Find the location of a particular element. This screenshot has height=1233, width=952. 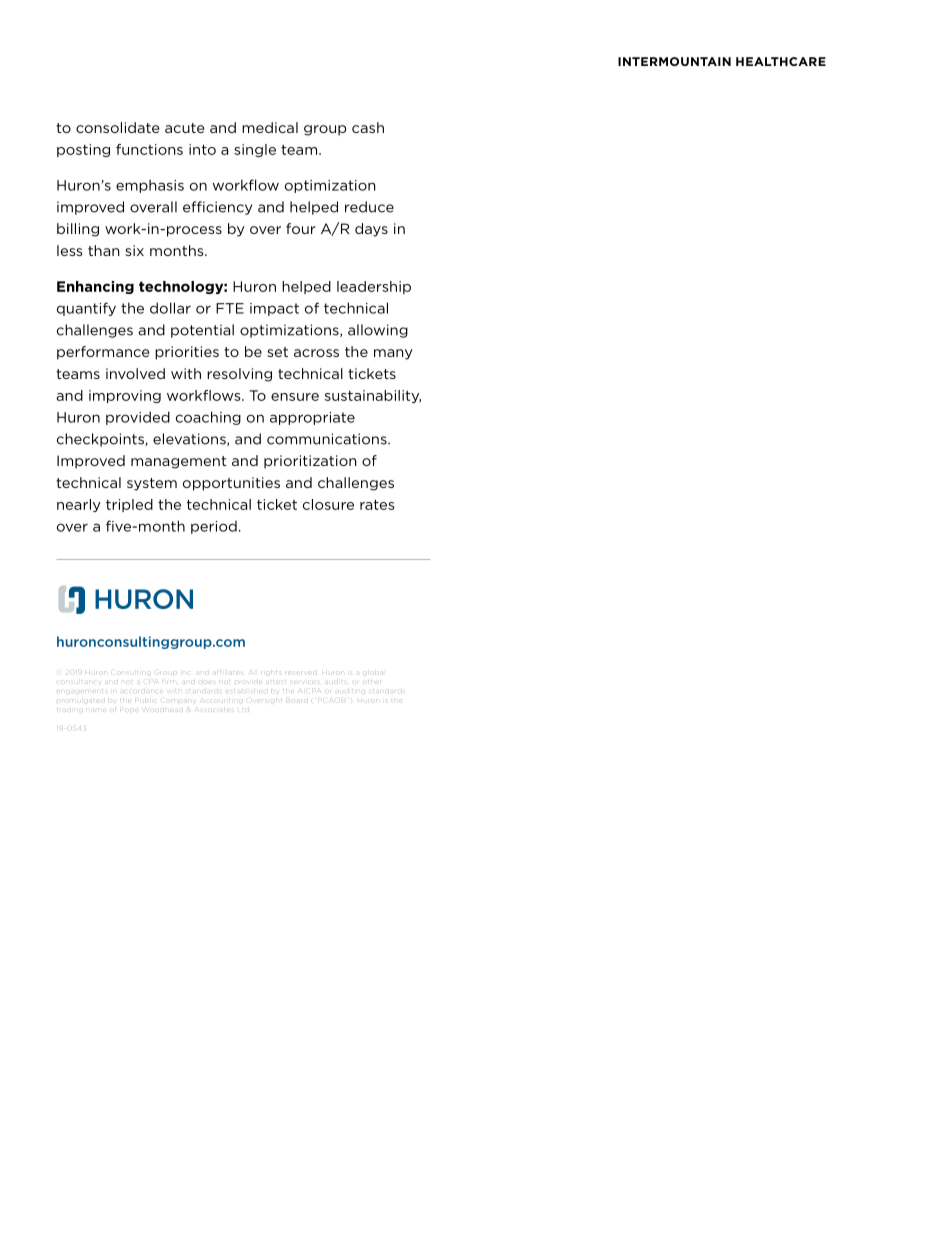

involved is located at coordinates (135, 373).
